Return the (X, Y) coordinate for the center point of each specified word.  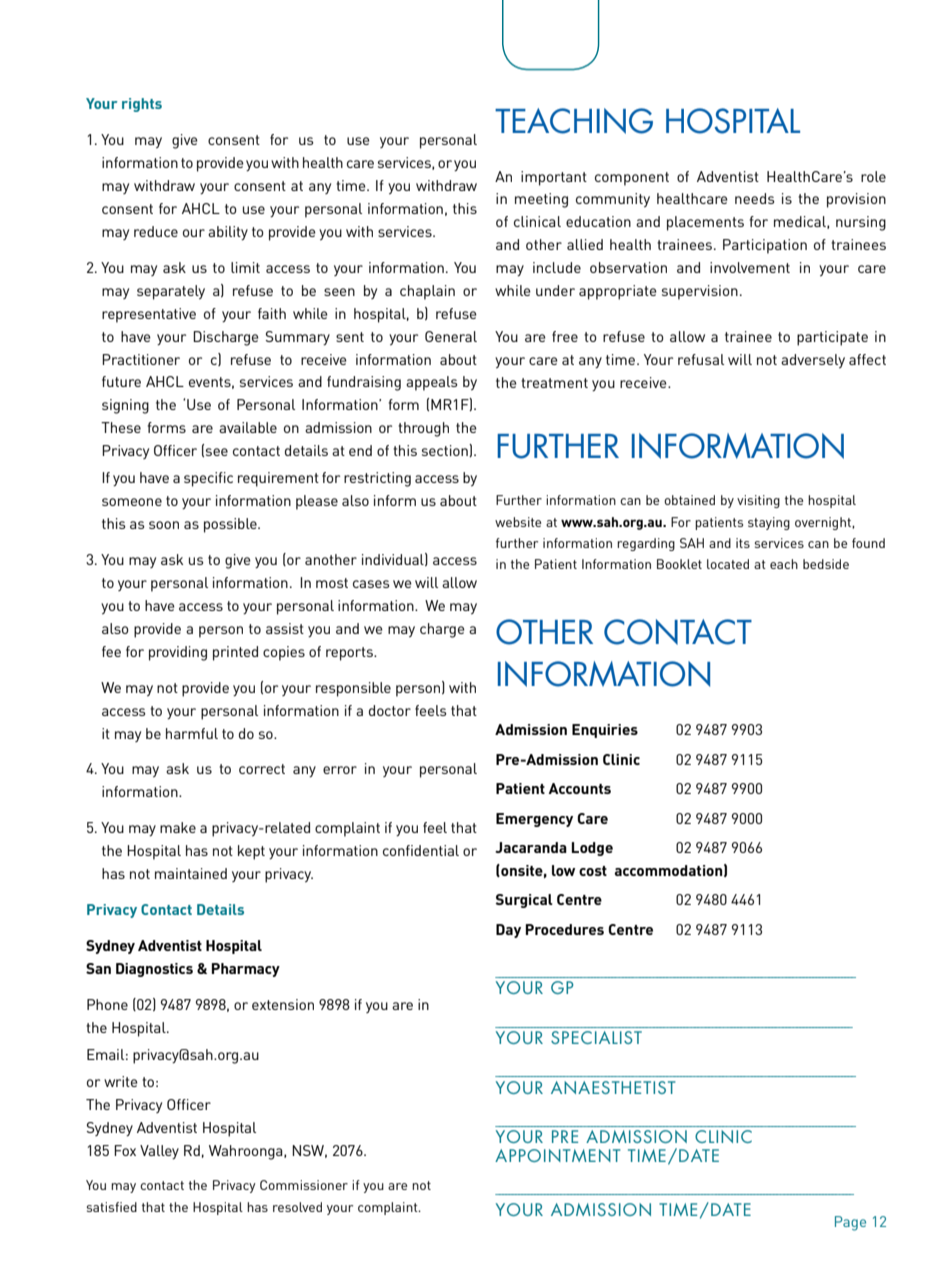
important (554, 178)
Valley (159, 1152)
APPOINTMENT (558, 1155)
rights (142, 105)
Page (850, 1223)
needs (755, 198)
